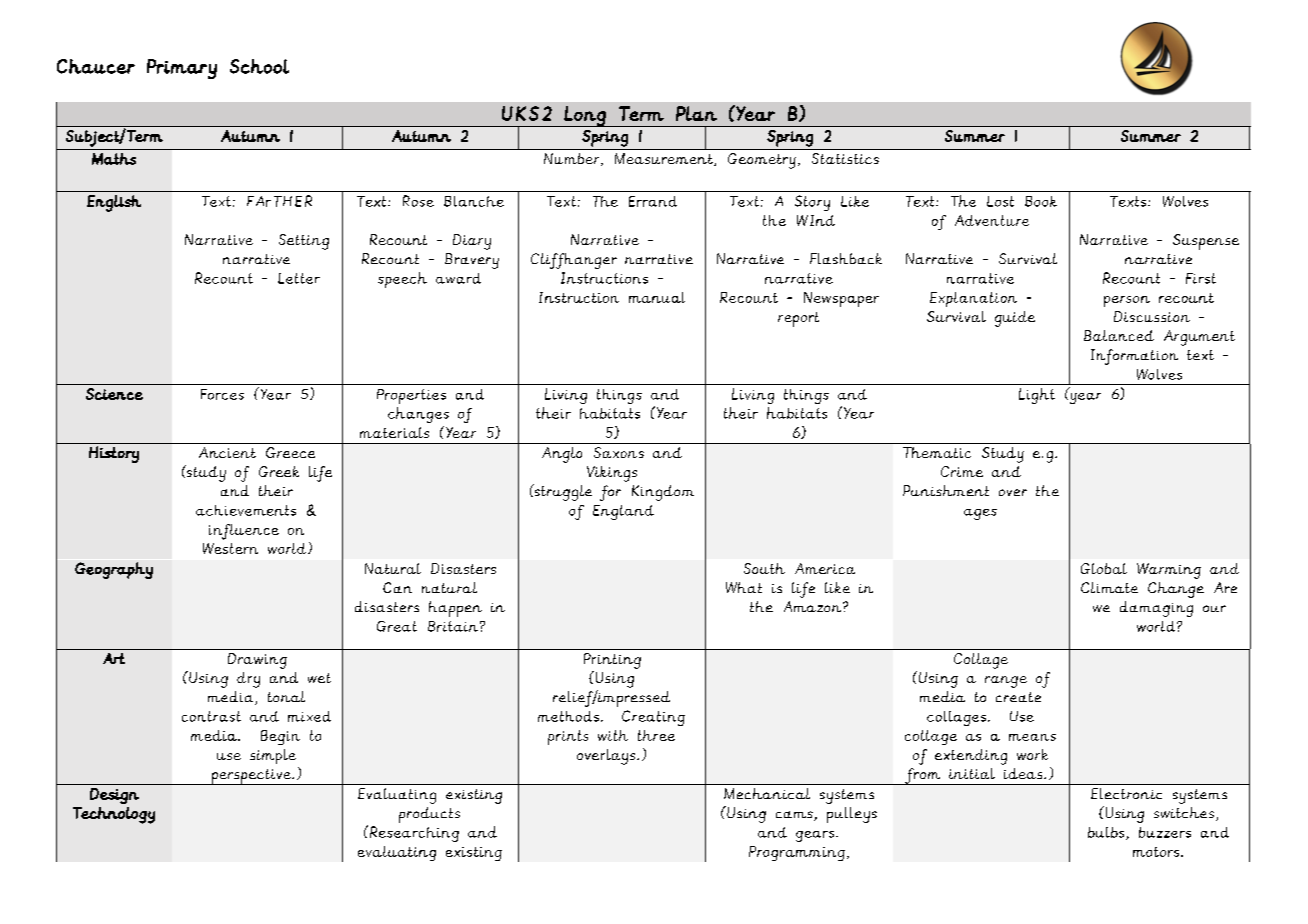 Image resolution: width=1308 pixels, height=924 pixels. Describe the element at coordinates (259, 66) in the page. I see `School` at that location.
